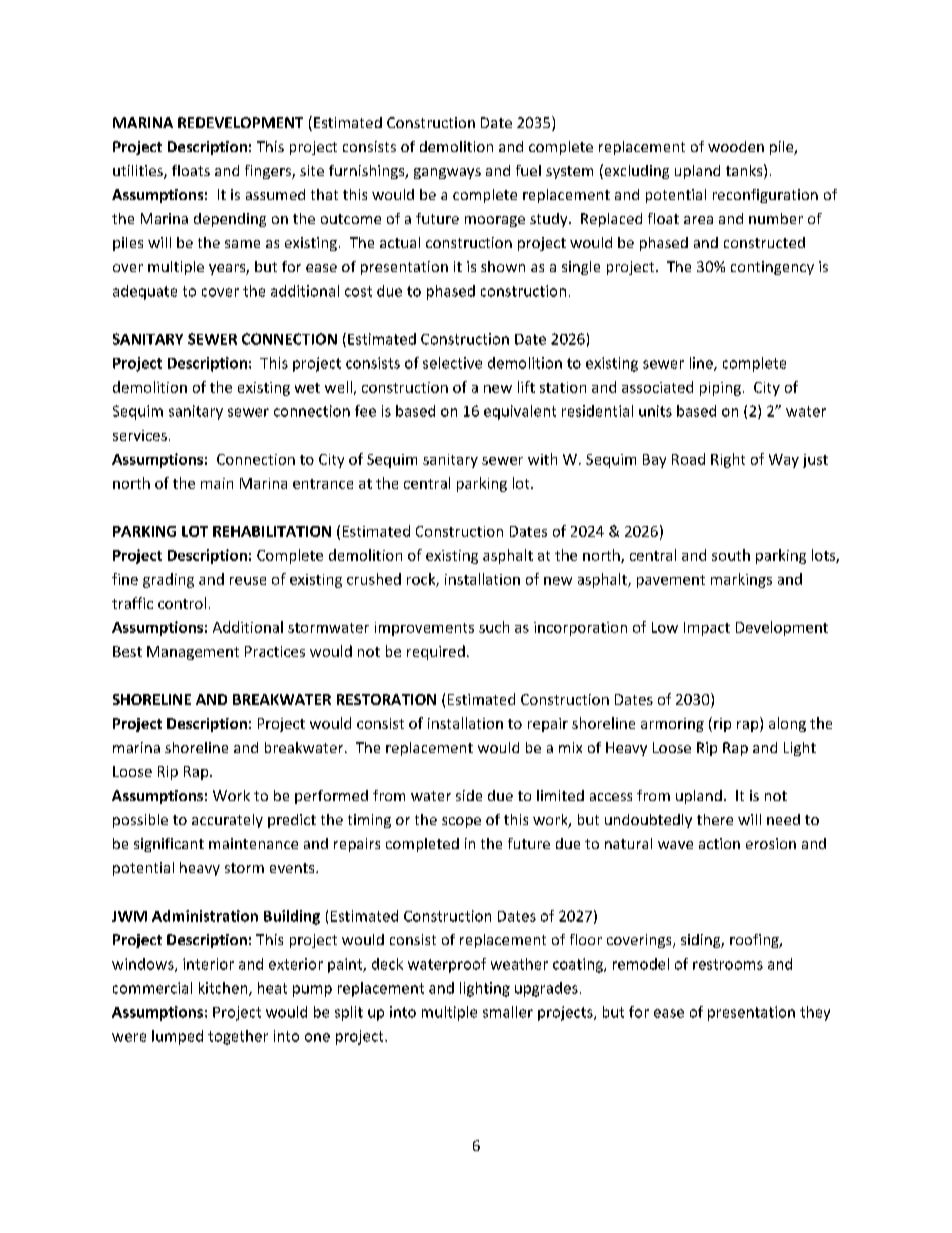 Image resolution: width=952 pixels, height=1233 pixels. Describe the element at coordinates (741, 580) in the screenshot. I see `markings` at that location.
